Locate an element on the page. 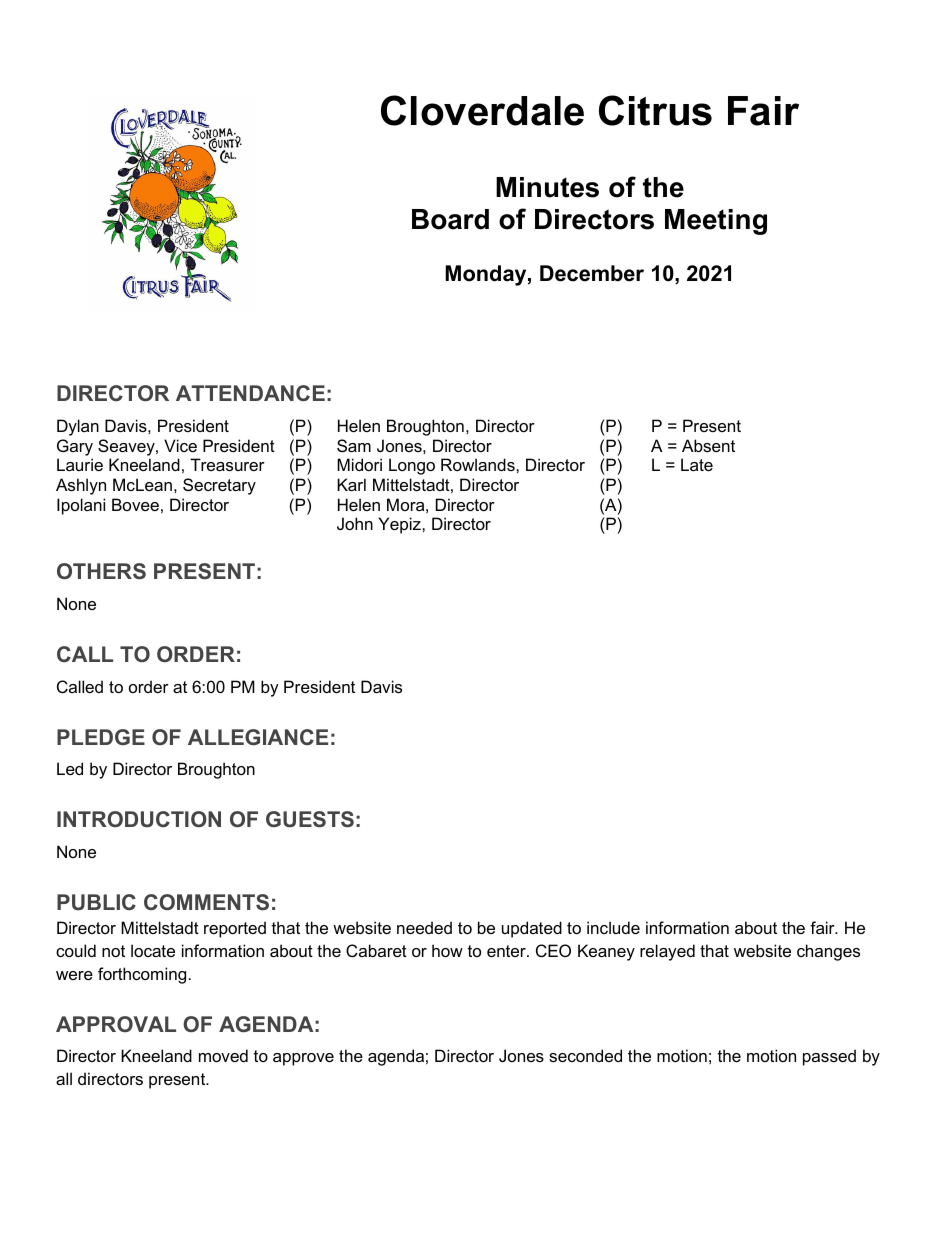  Minutes is located at coordinates (547, 187).
